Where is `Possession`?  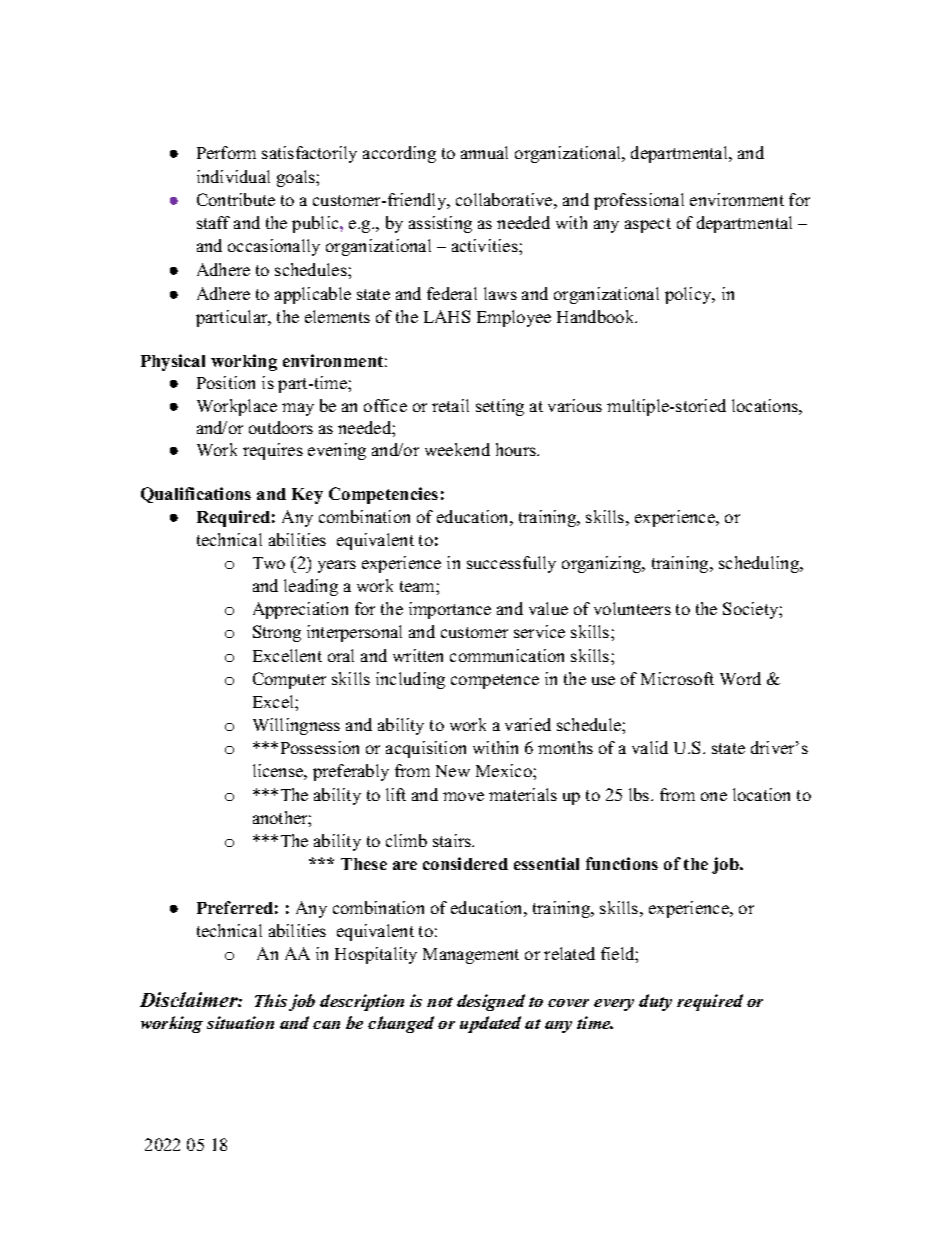 Possession is located at coordinates (320, 747).
